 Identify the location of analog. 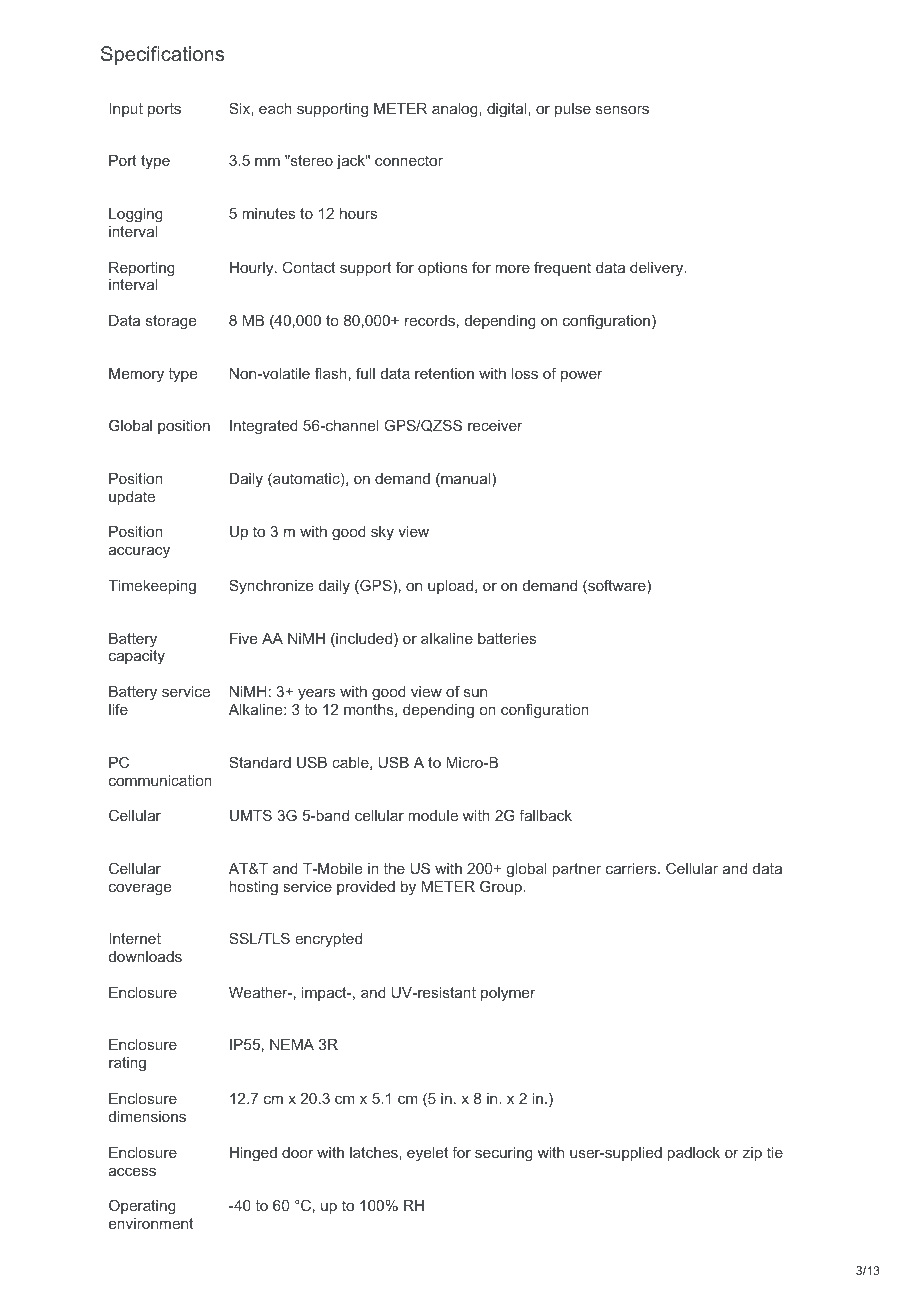
(456, 110).
